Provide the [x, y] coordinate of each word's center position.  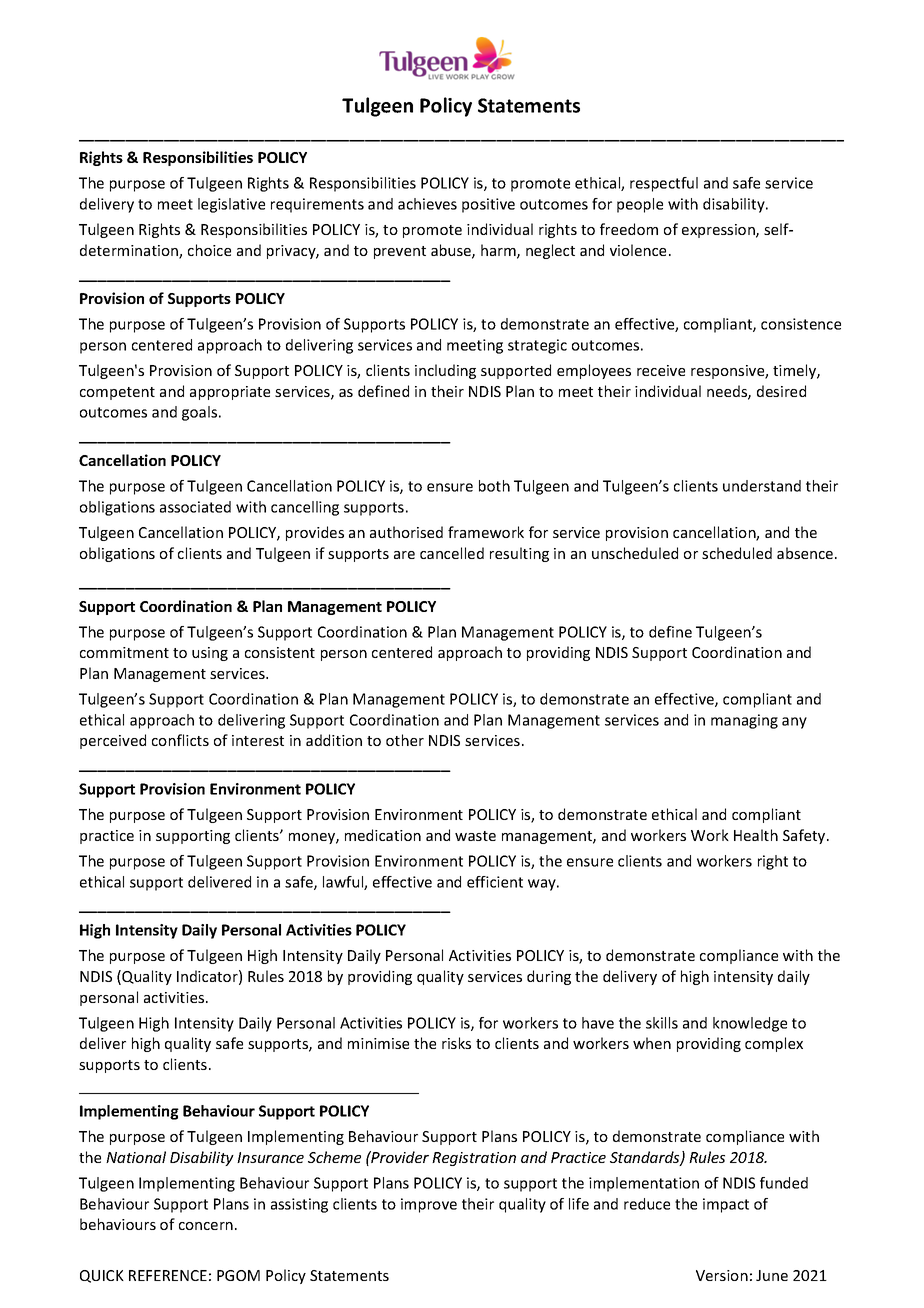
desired [781, 391]
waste [475, 836]
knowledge [750, 1024]
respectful [664, 184]
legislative [231, 205]
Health [756, 835]
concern [206, 1226]
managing [744, 721]
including [445, 371]
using [210, 654]
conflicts [180, 740]
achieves [427, 204]
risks [456, 1043]
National [136, 1157]
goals [199, 413]
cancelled [452, 553]
